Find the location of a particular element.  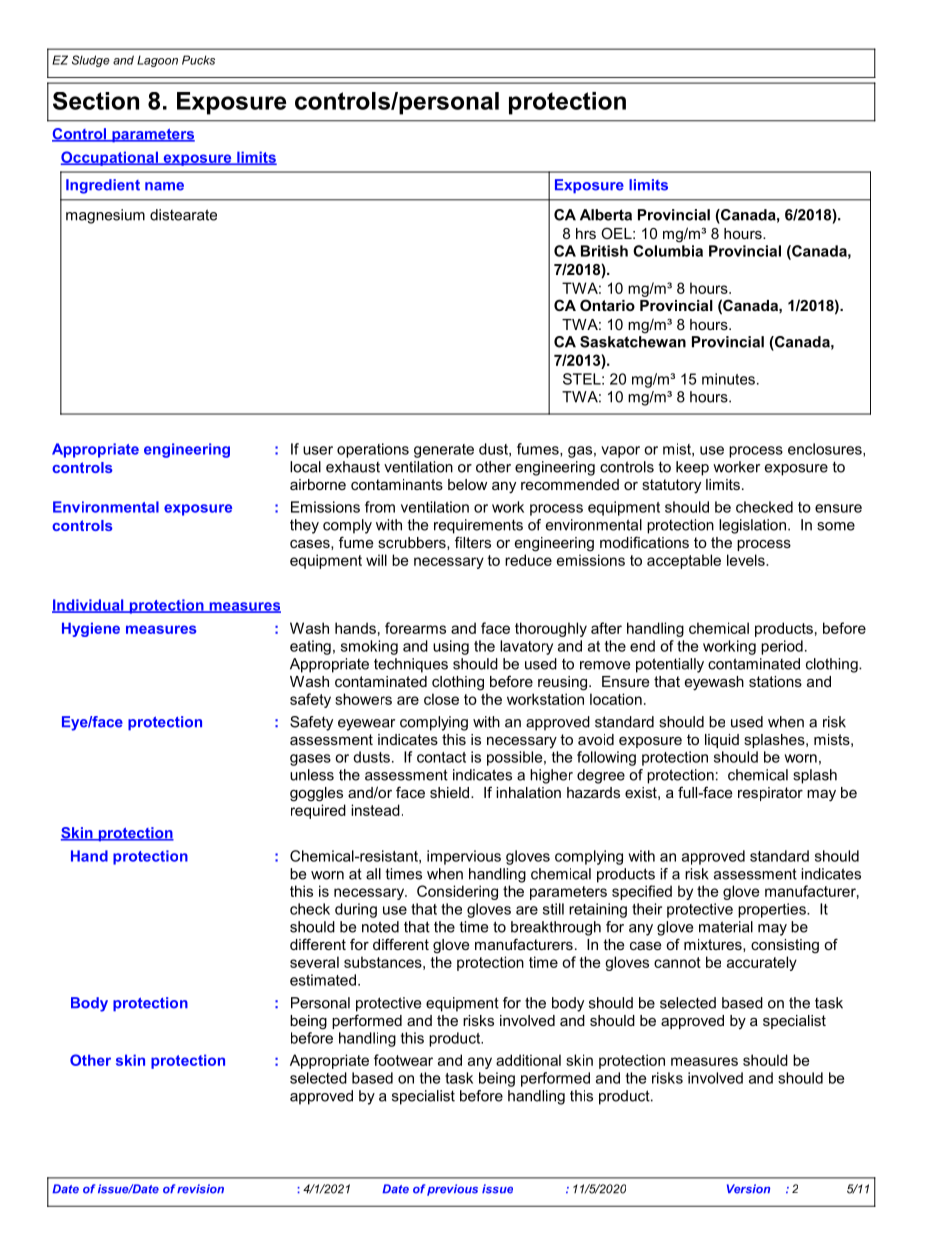

they is located at coordinates (304, 526).
